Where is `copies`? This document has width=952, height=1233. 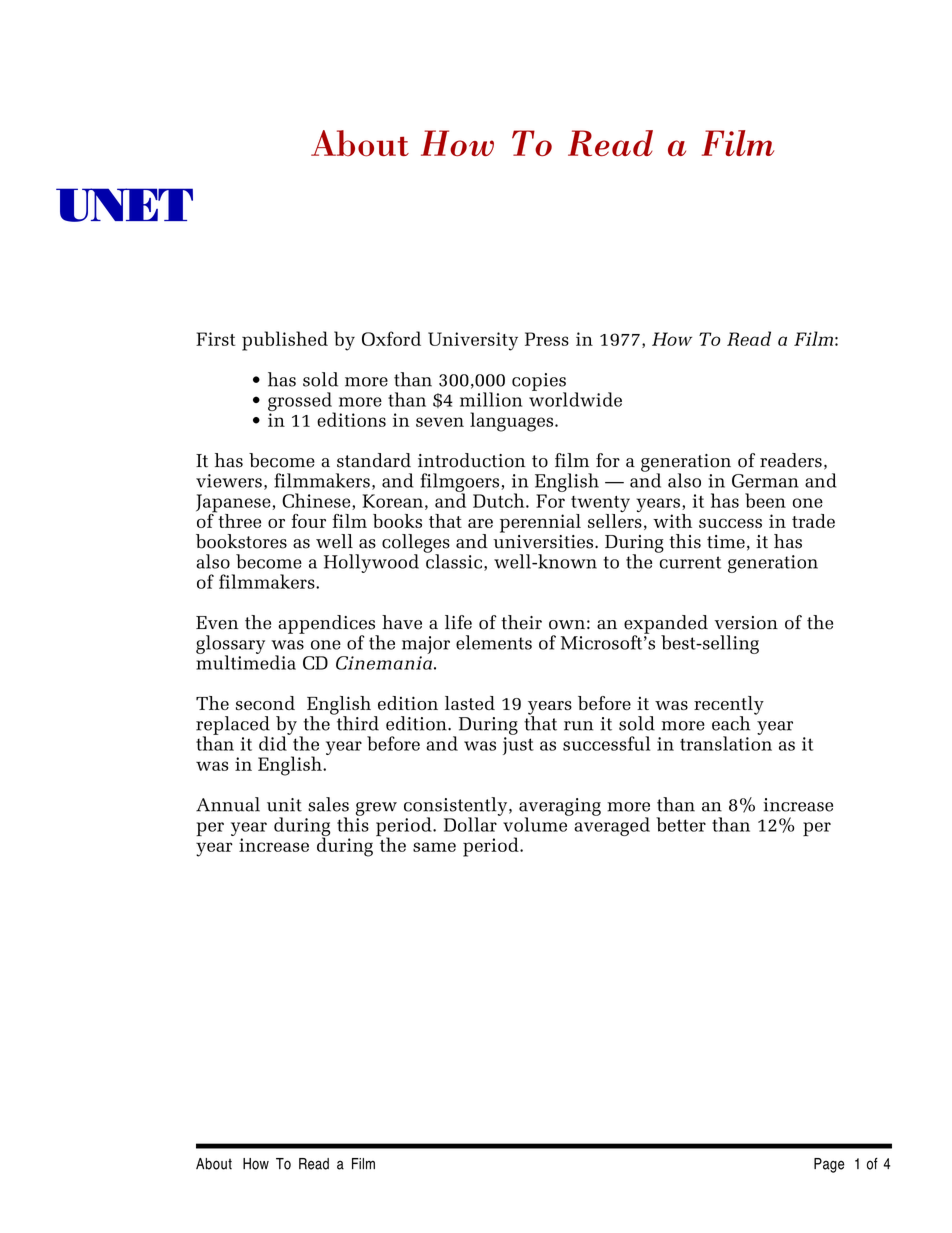
copies is located at coordinates (539, 383).
